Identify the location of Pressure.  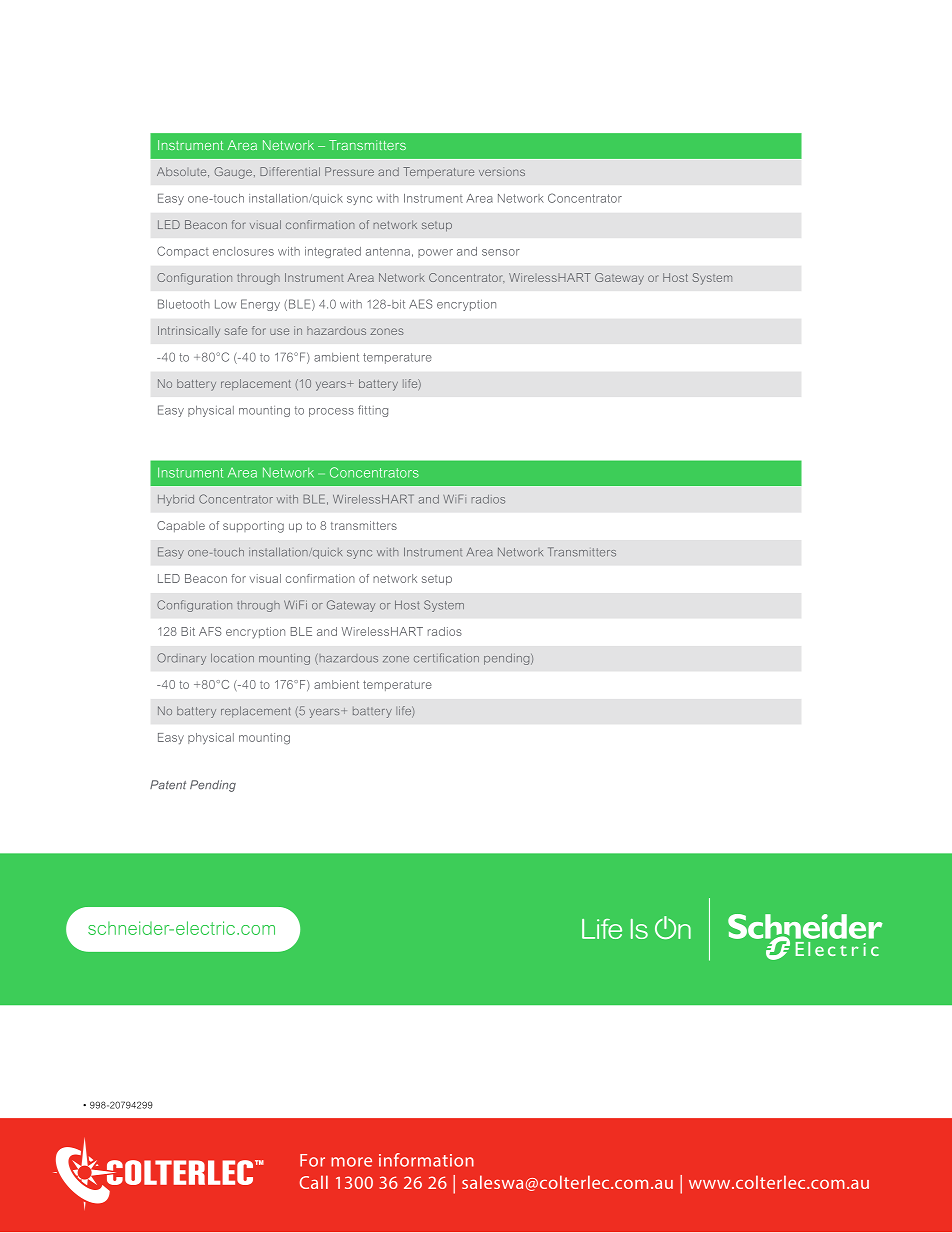
(349, 171).
